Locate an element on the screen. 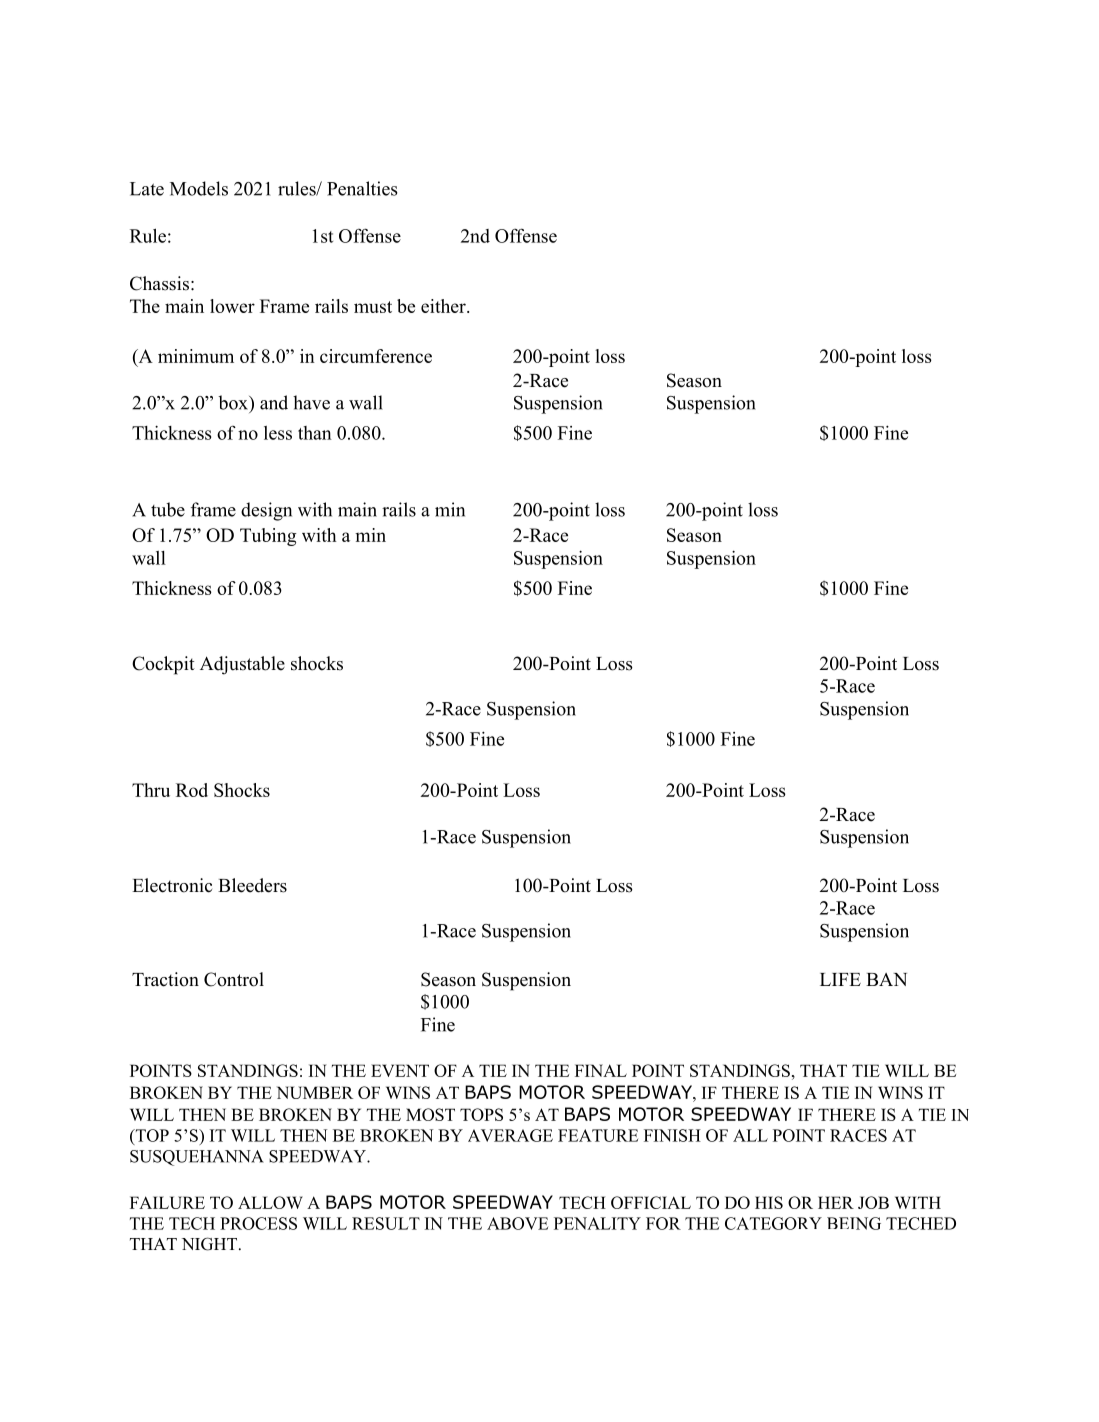 Image resolution: width=1099 pixels, height=1422 pixels. Penalties is located at coordinates (362, 188).
